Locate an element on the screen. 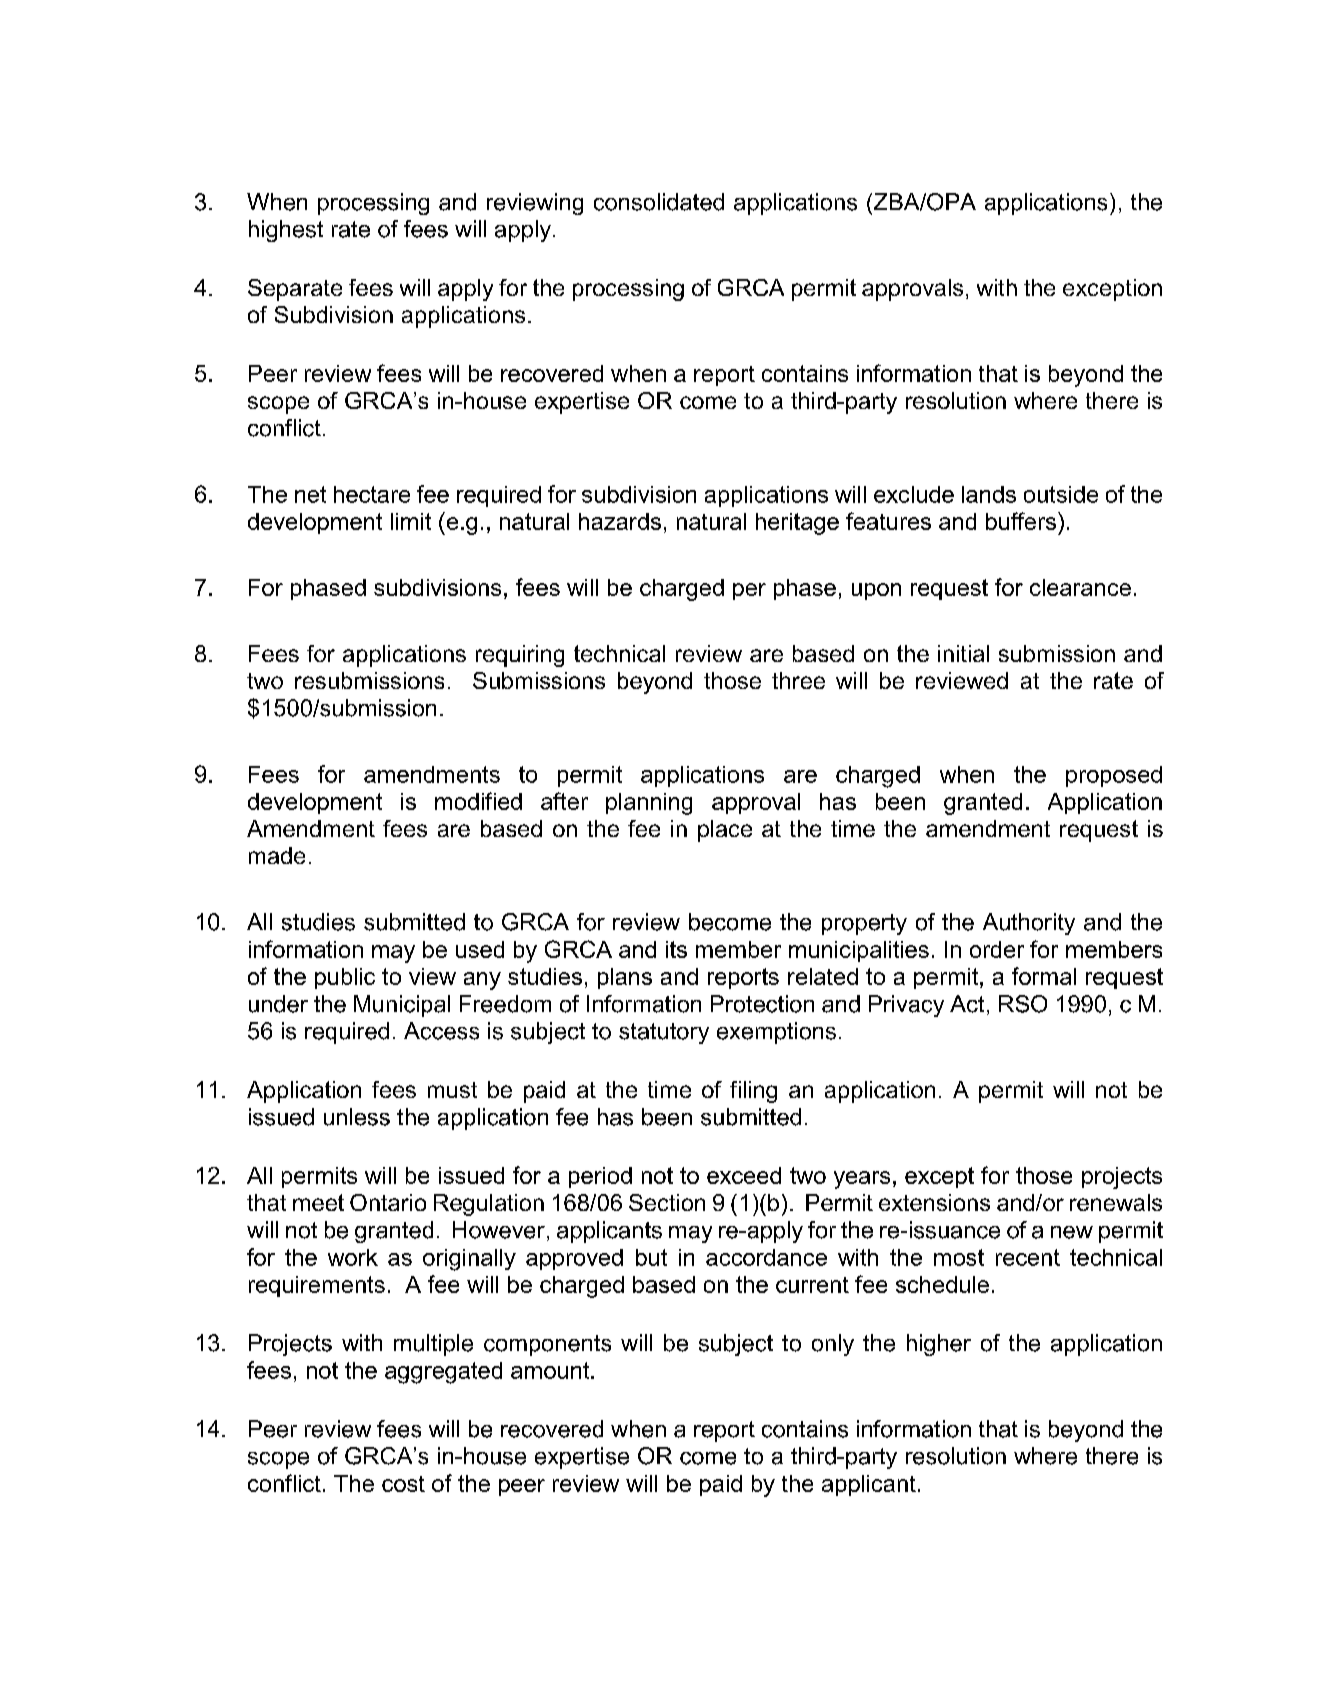 This screenshot has width=1319, height=1706. consolidated is located at coordinates (659, 202).
